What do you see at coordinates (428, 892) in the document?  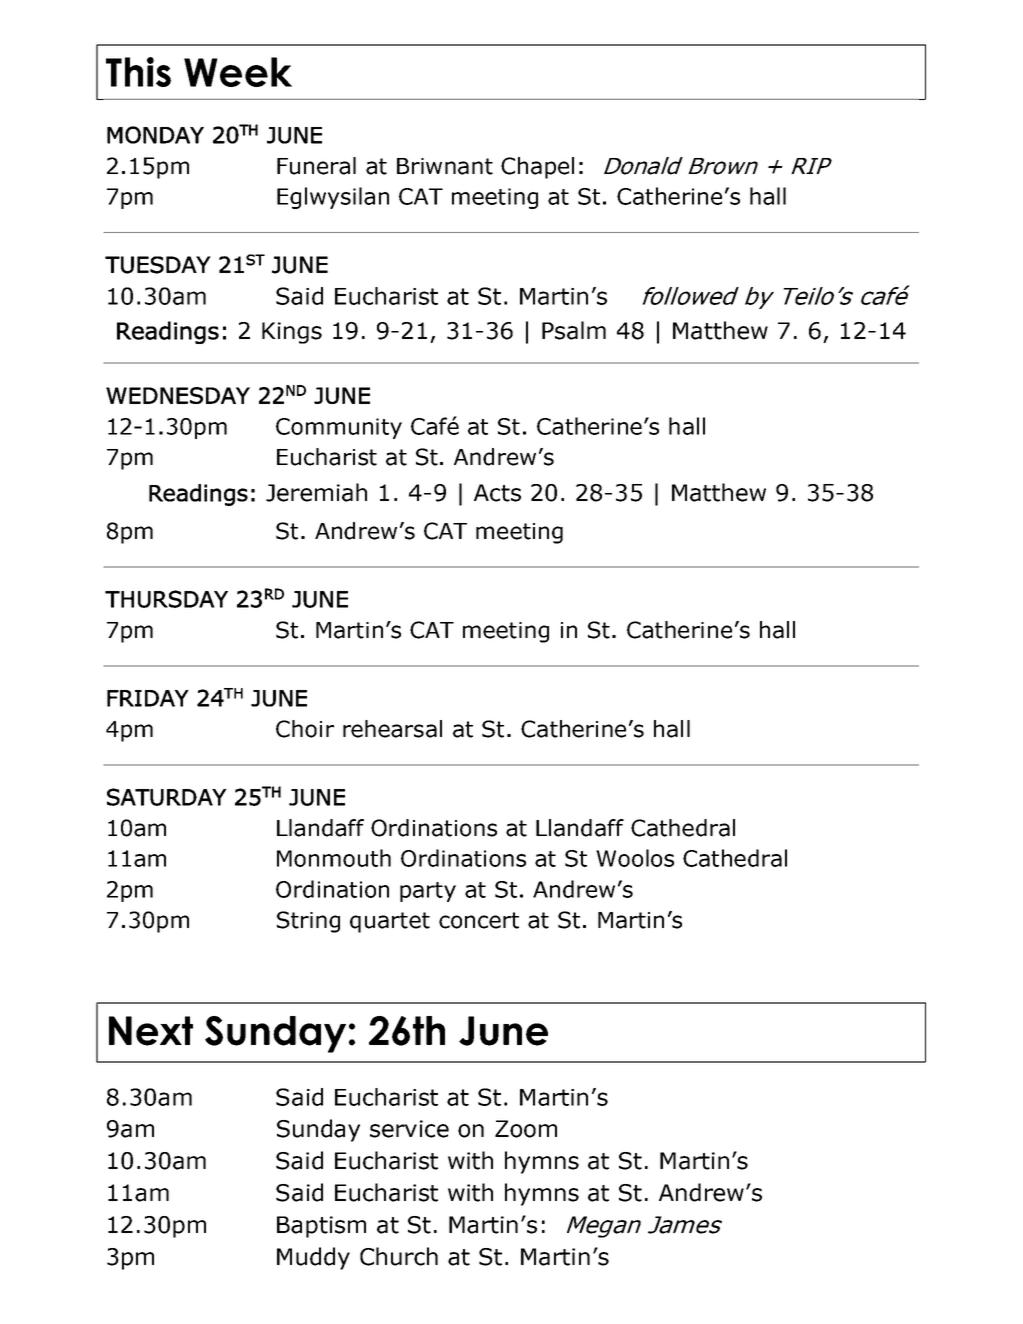 I see `party` at bounding box center [428, 892].
